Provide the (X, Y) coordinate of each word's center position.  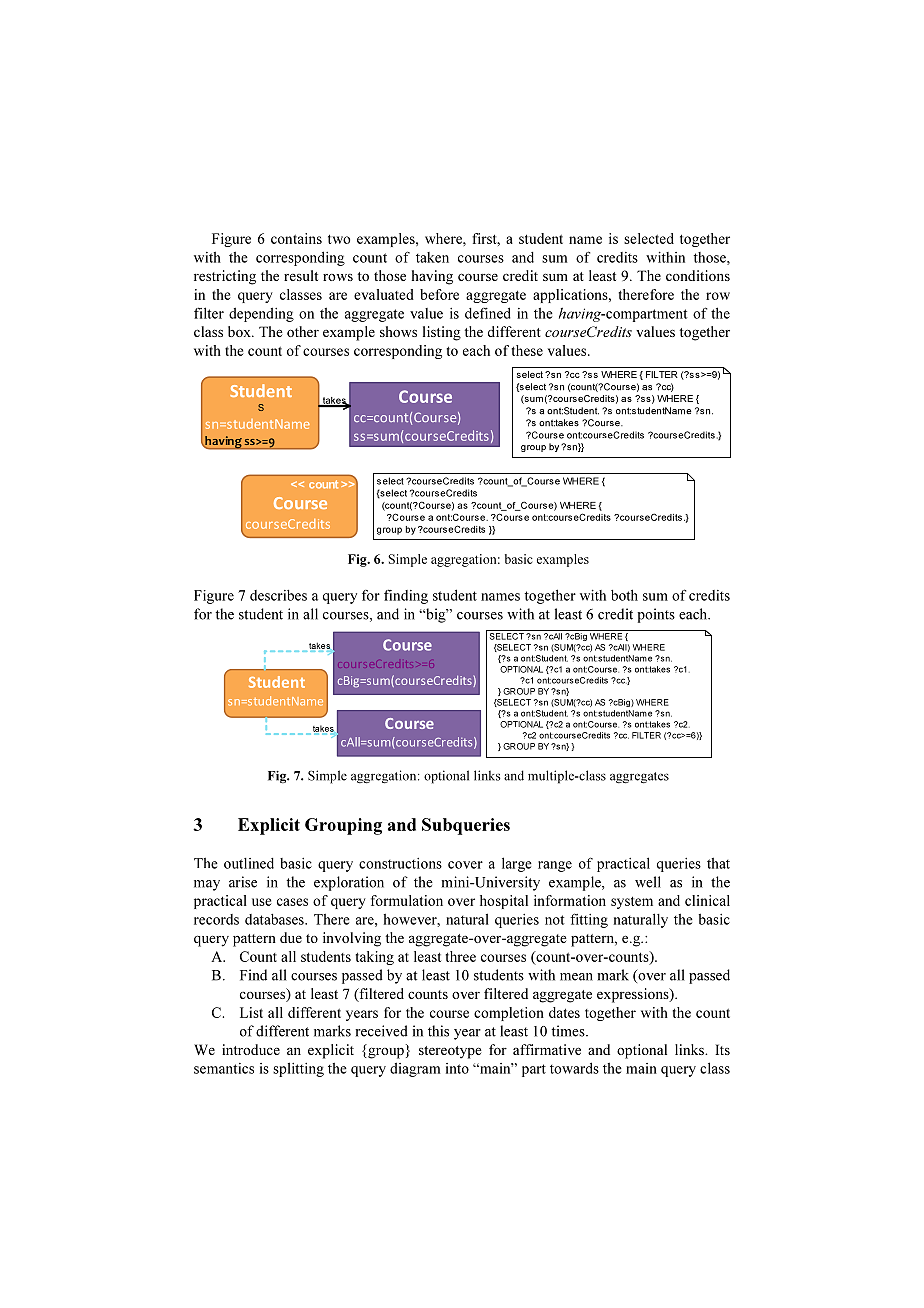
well (648, 882)
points (656, 615)
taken (432, 257)
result (301, 275)
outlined (249, 863)
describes (278, 595)
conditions (698, 275)
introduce (251, 1049)
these (527, 350)
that (718, 863)
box (240, 331)
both (624, 595)
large (517, 864)
